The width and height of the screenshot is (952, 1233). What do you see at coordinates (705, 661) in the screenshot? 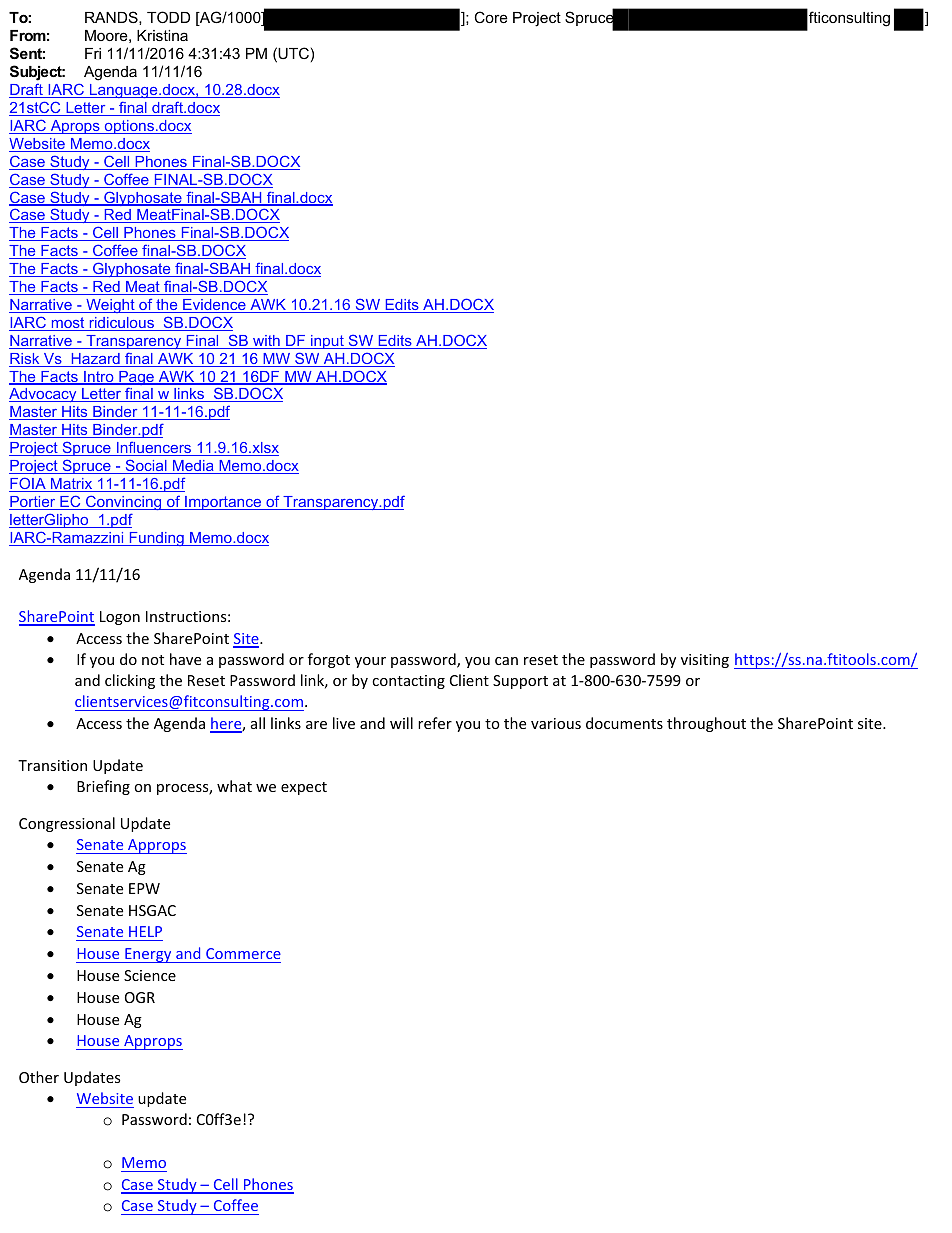
I see `visiting` at bounding box center [705, 661].
